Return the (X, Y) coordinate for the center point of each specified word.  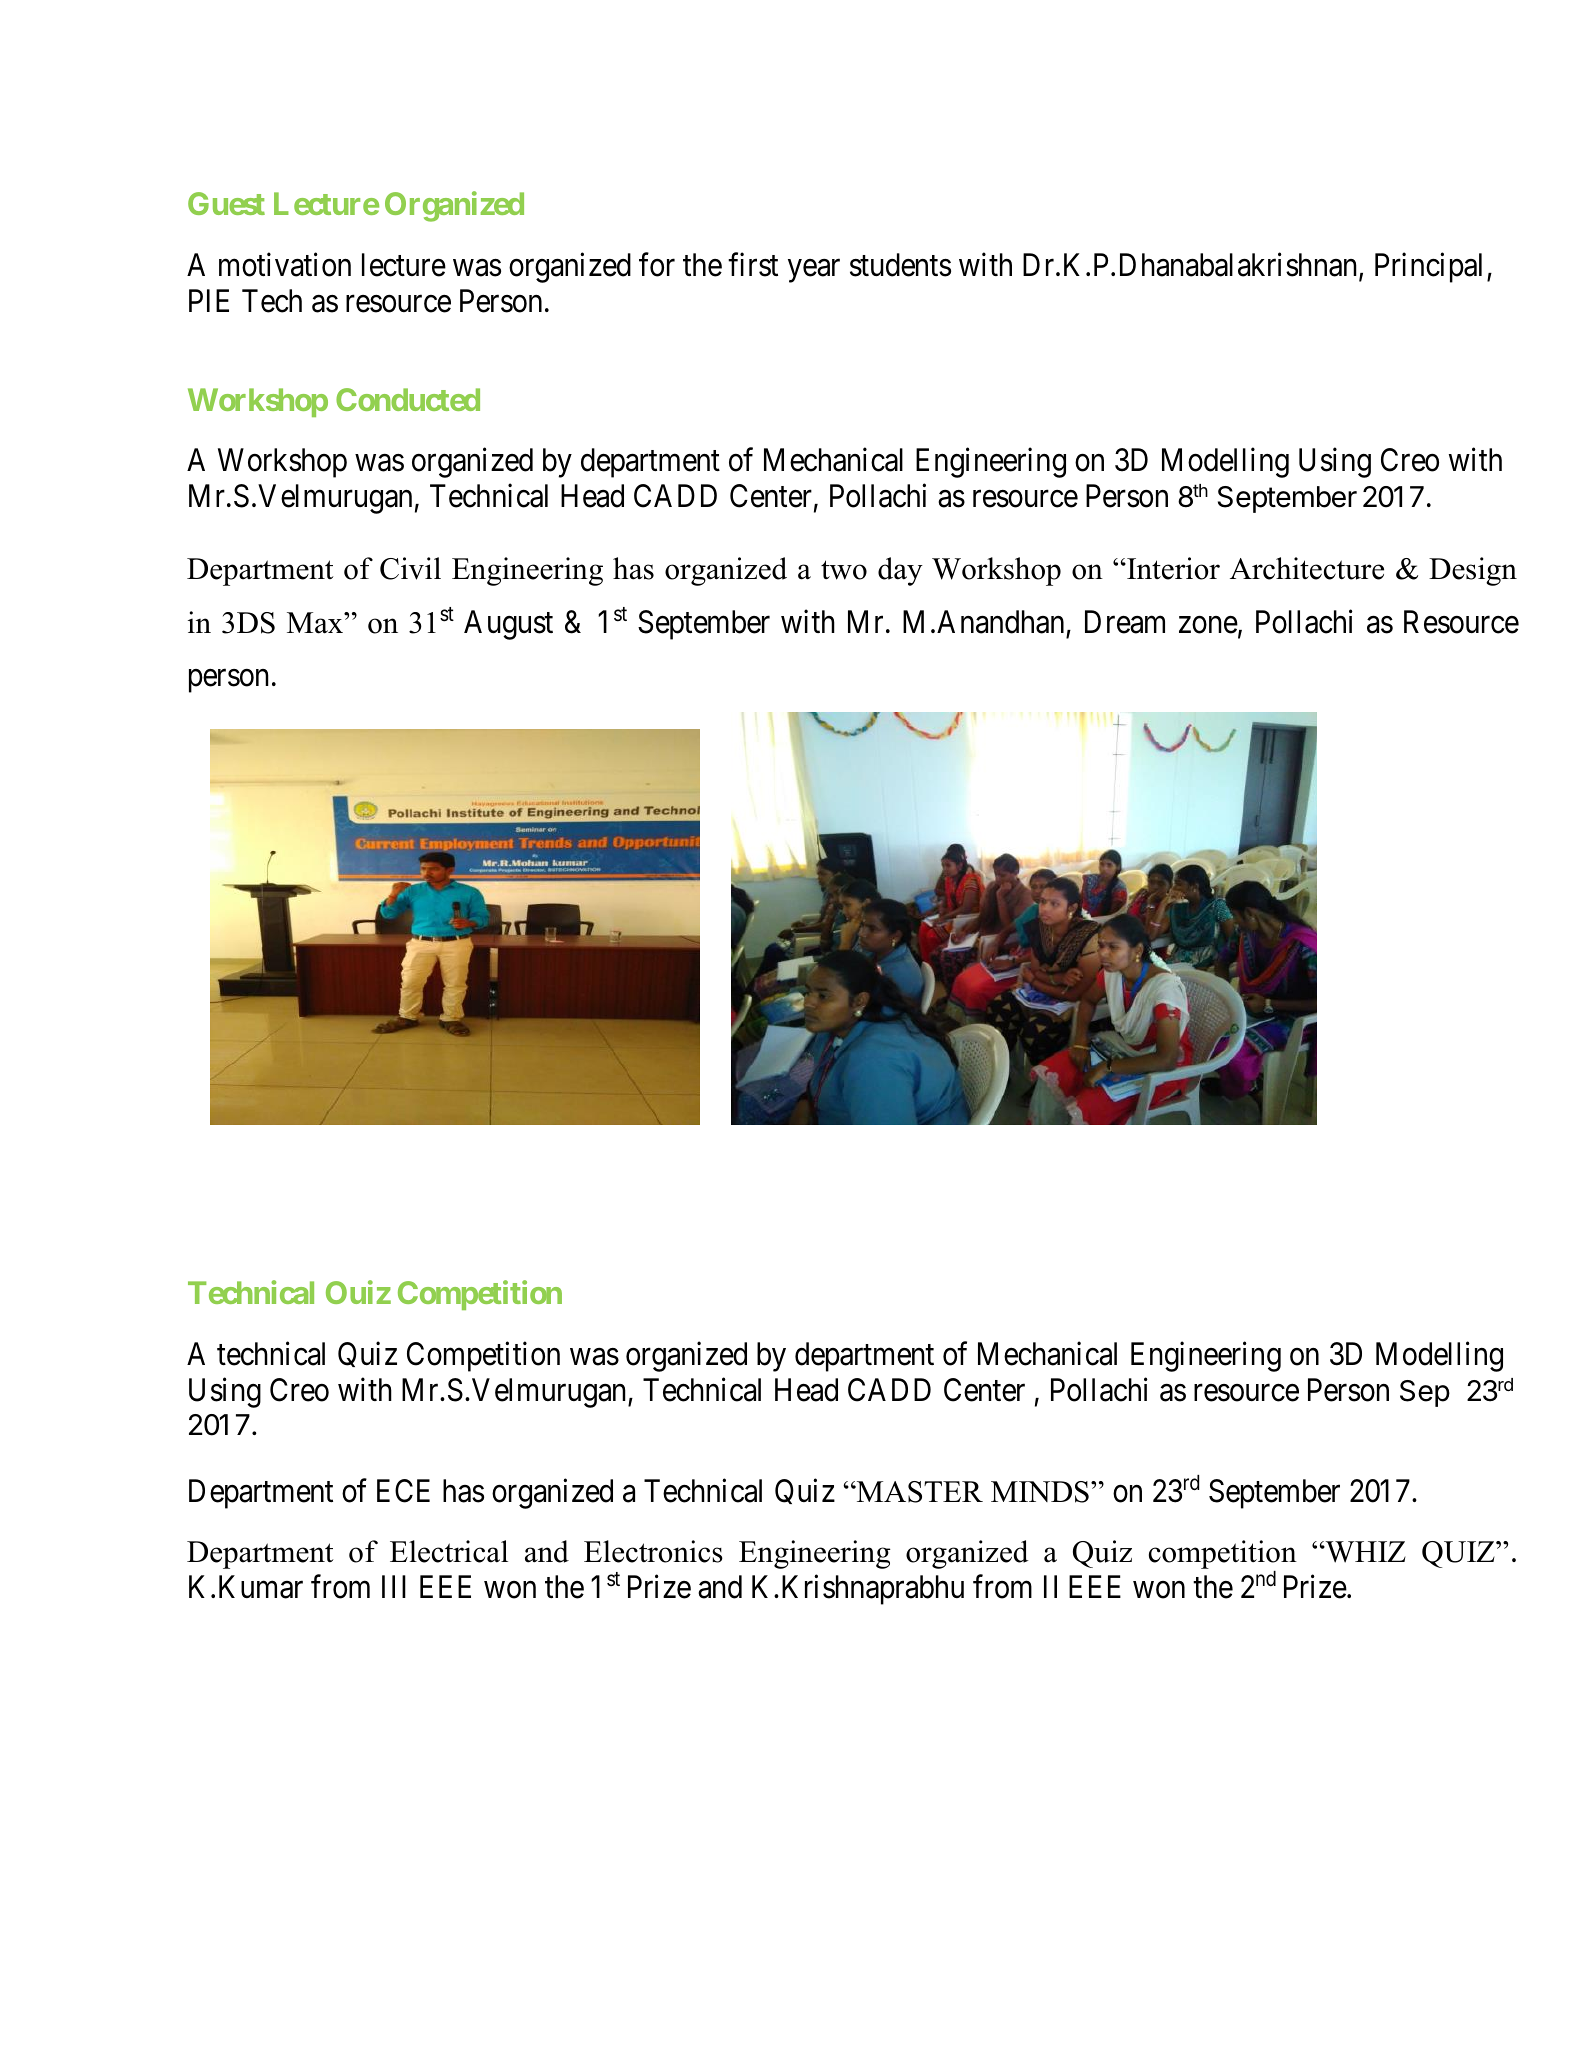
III (394, 1586)
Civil (410, 568)
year (814, 271)
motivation (285, 265)
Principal (1431, 268)
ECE (403, 1491)
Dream (1125, 622)
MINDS (1040, 1492)
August (508, 625)
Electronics (653, 1551)
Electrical (449, 1551)
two (844, 570)
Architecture (1307, 568)
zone (1208, 625)
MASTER (919, 1492)
